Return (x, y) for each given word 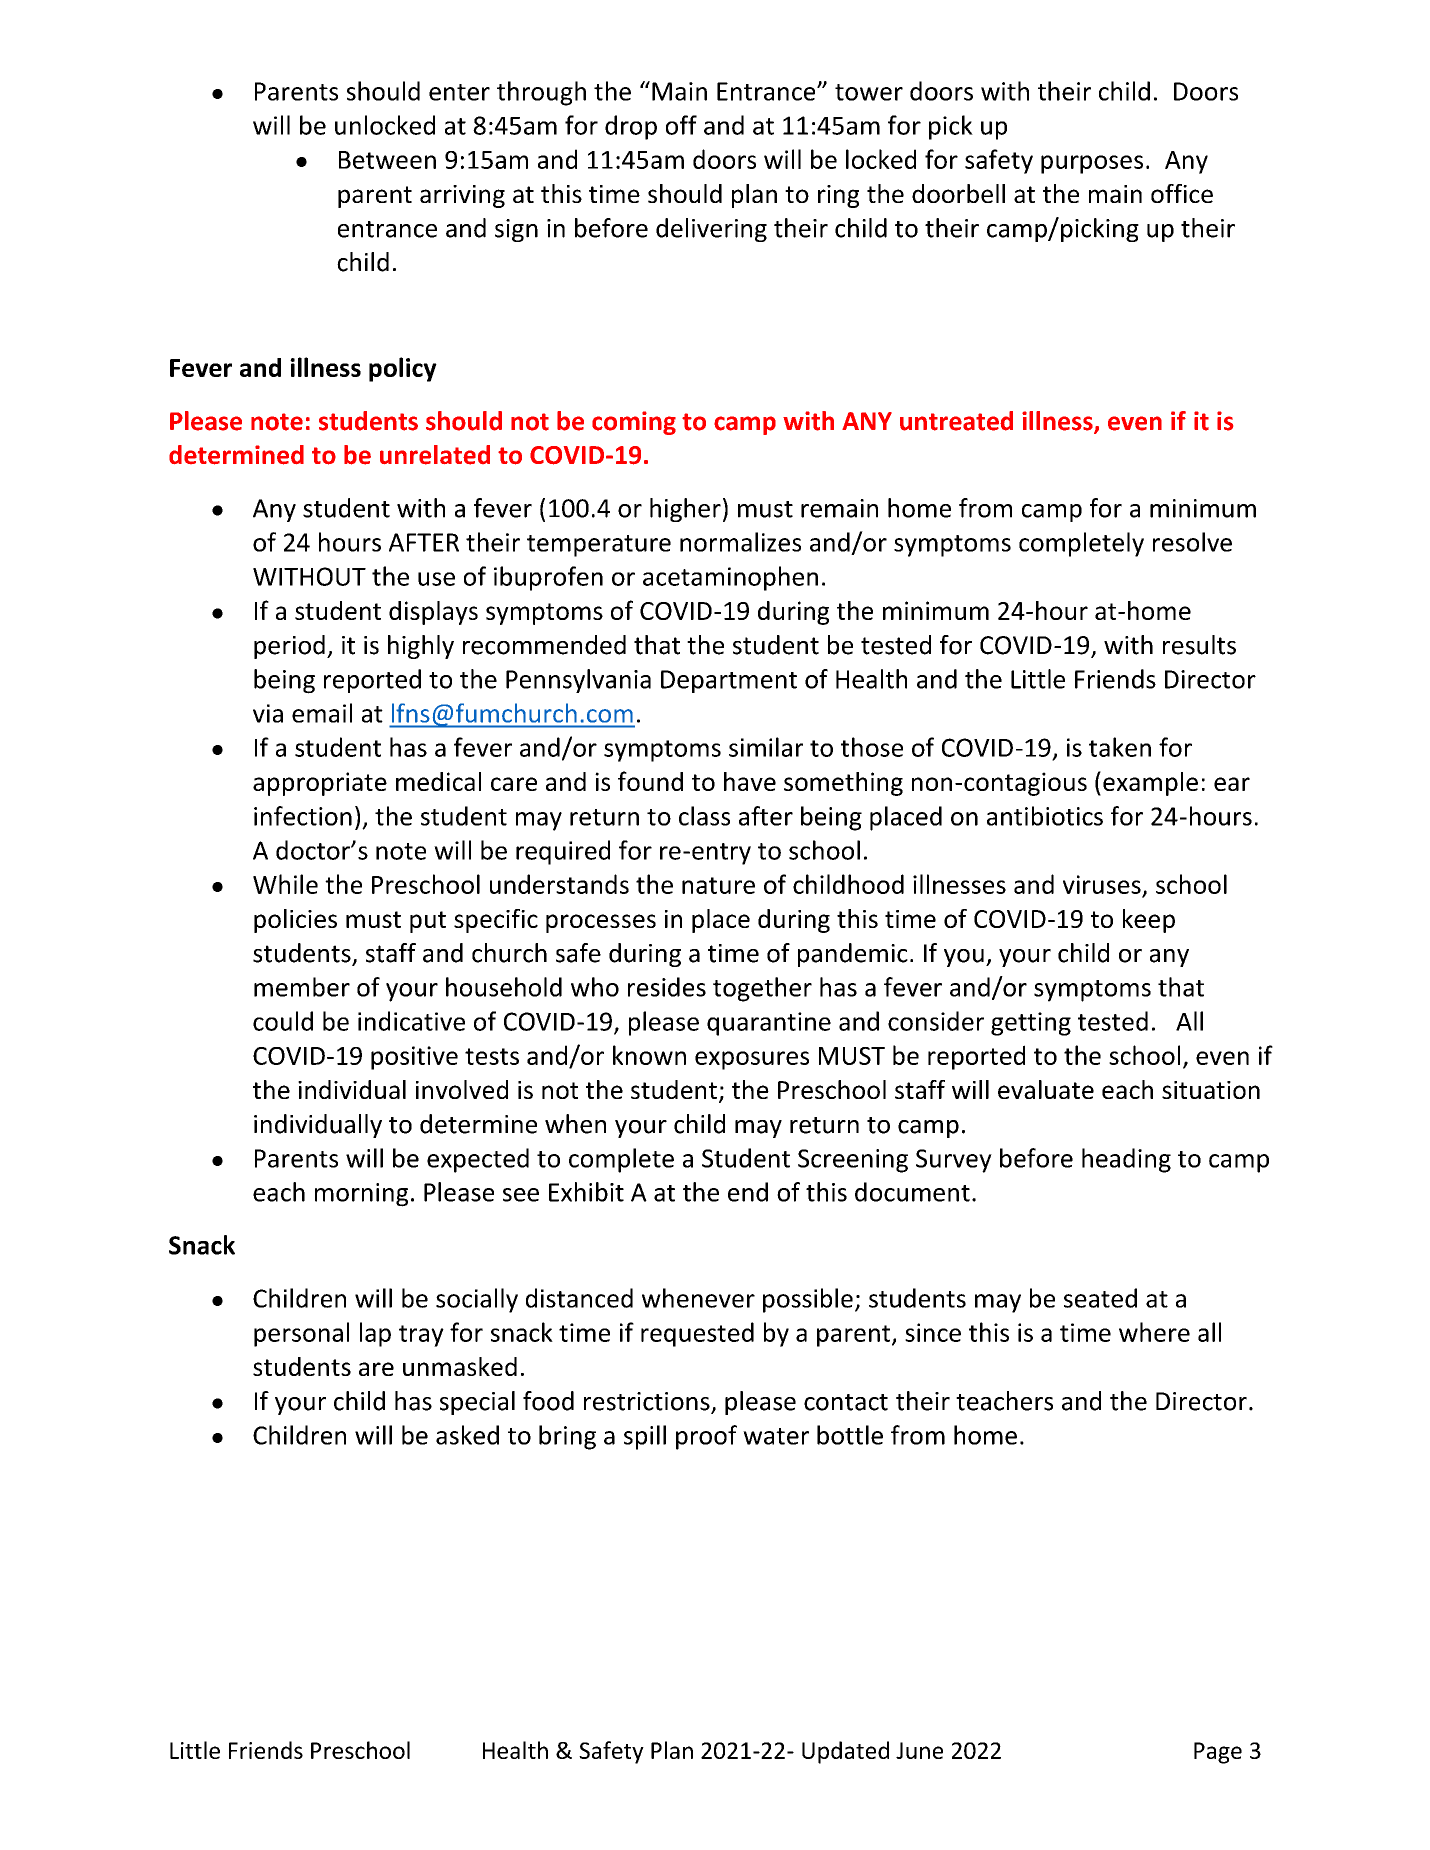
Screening (853, 1161)
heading (1126, 1160)
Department (729, 681)
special (477, 1403)
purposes (1092, 164)
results (1199, 645)
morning (361, 1195)
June (919, 1750)
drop (631, 127)
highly (421, 647)
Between (387, 160)
